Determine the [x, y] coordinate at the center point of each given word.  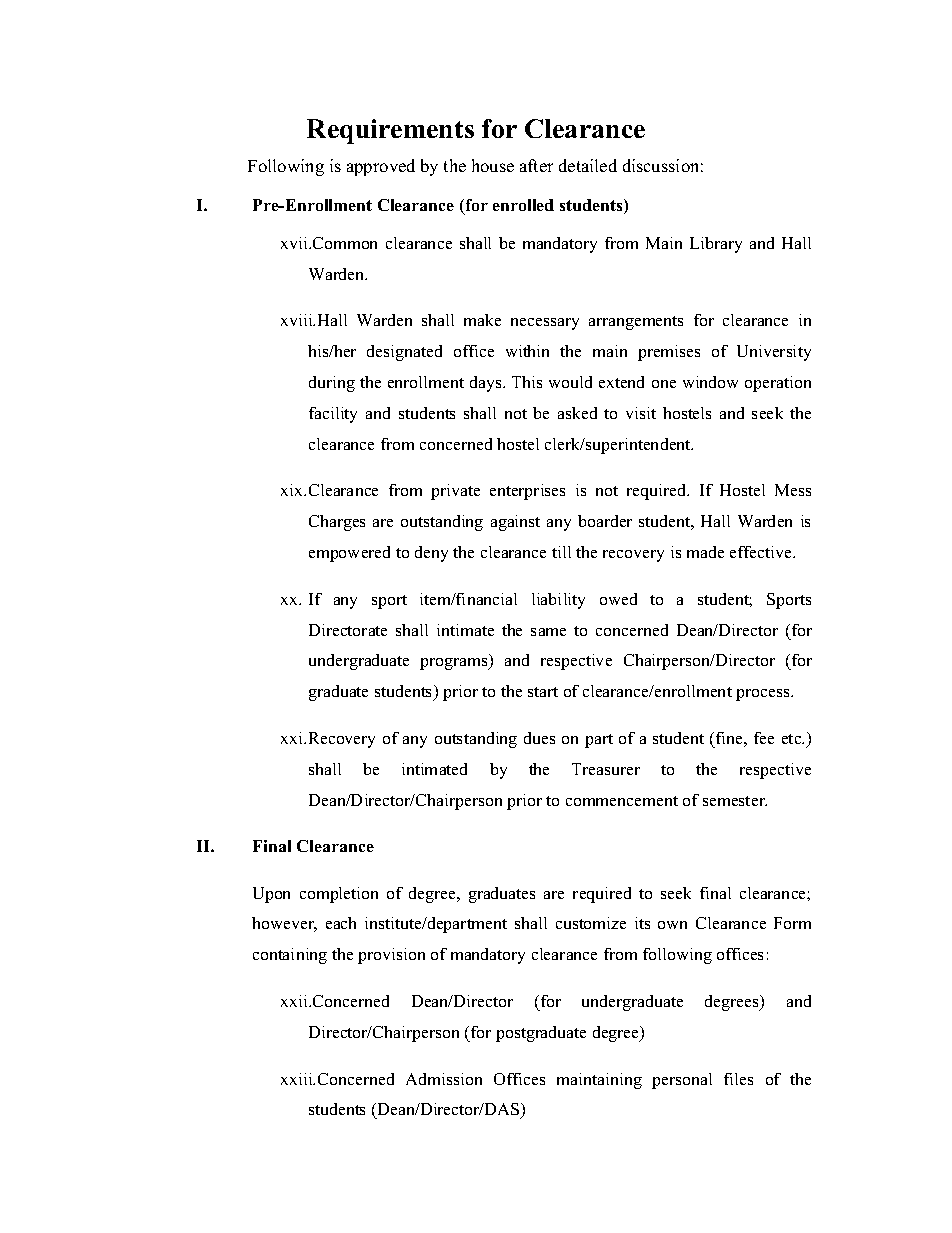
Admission [444, 1079]
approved [381, 167]
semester [735, 801]
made [705, 552]
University [774, 353]
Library [716, 245]
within [527, 351]
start [543, 692]
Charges [337, 523]
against [515, 523]
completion [339, 895]
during [332, 384]
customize [591, 923]
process [764, 695]
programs [455, 664]
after [536, 165]
